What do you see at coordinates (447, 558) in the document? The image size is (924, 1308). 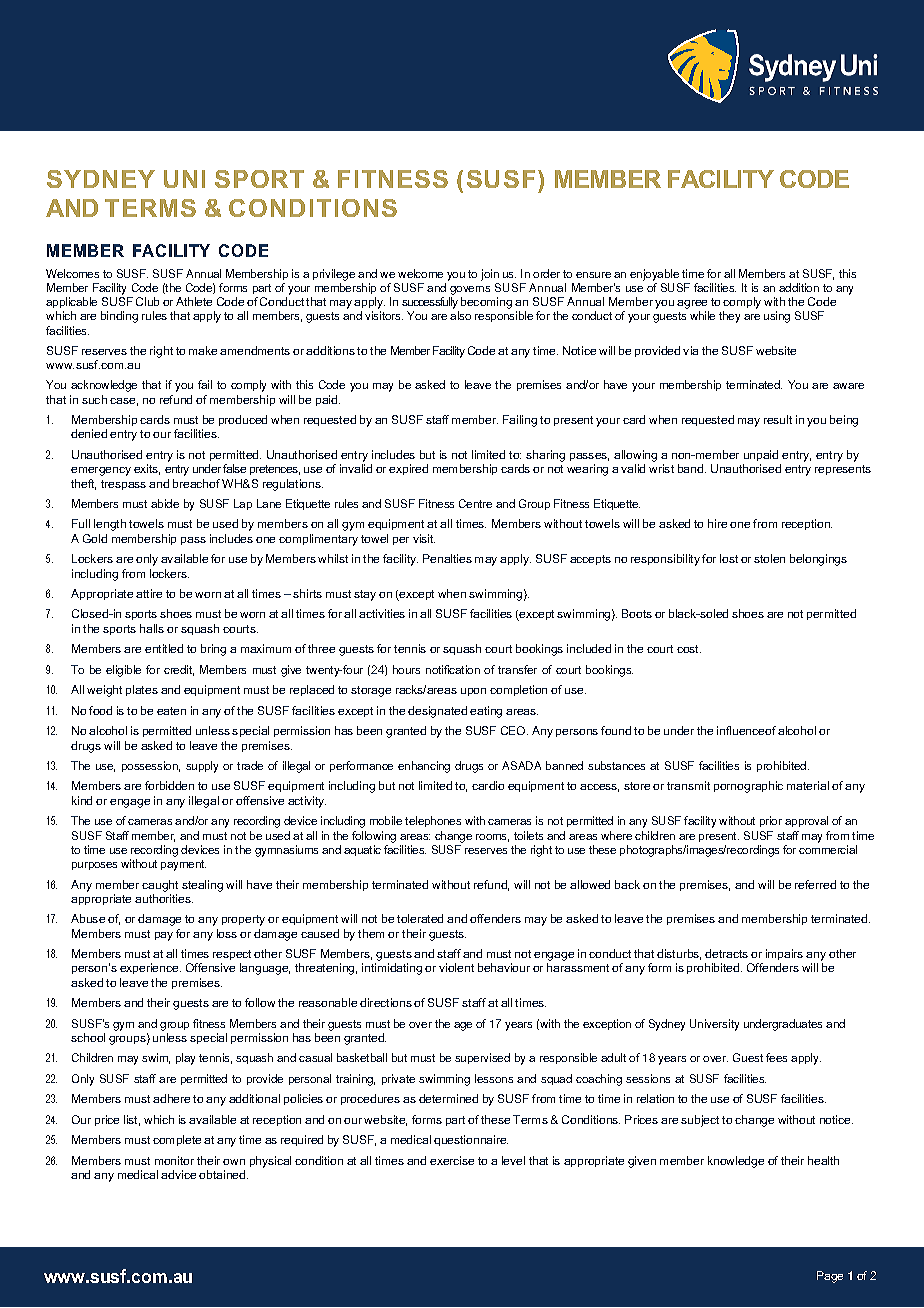 I see `Penalties` at bounding box center [447, 558].
